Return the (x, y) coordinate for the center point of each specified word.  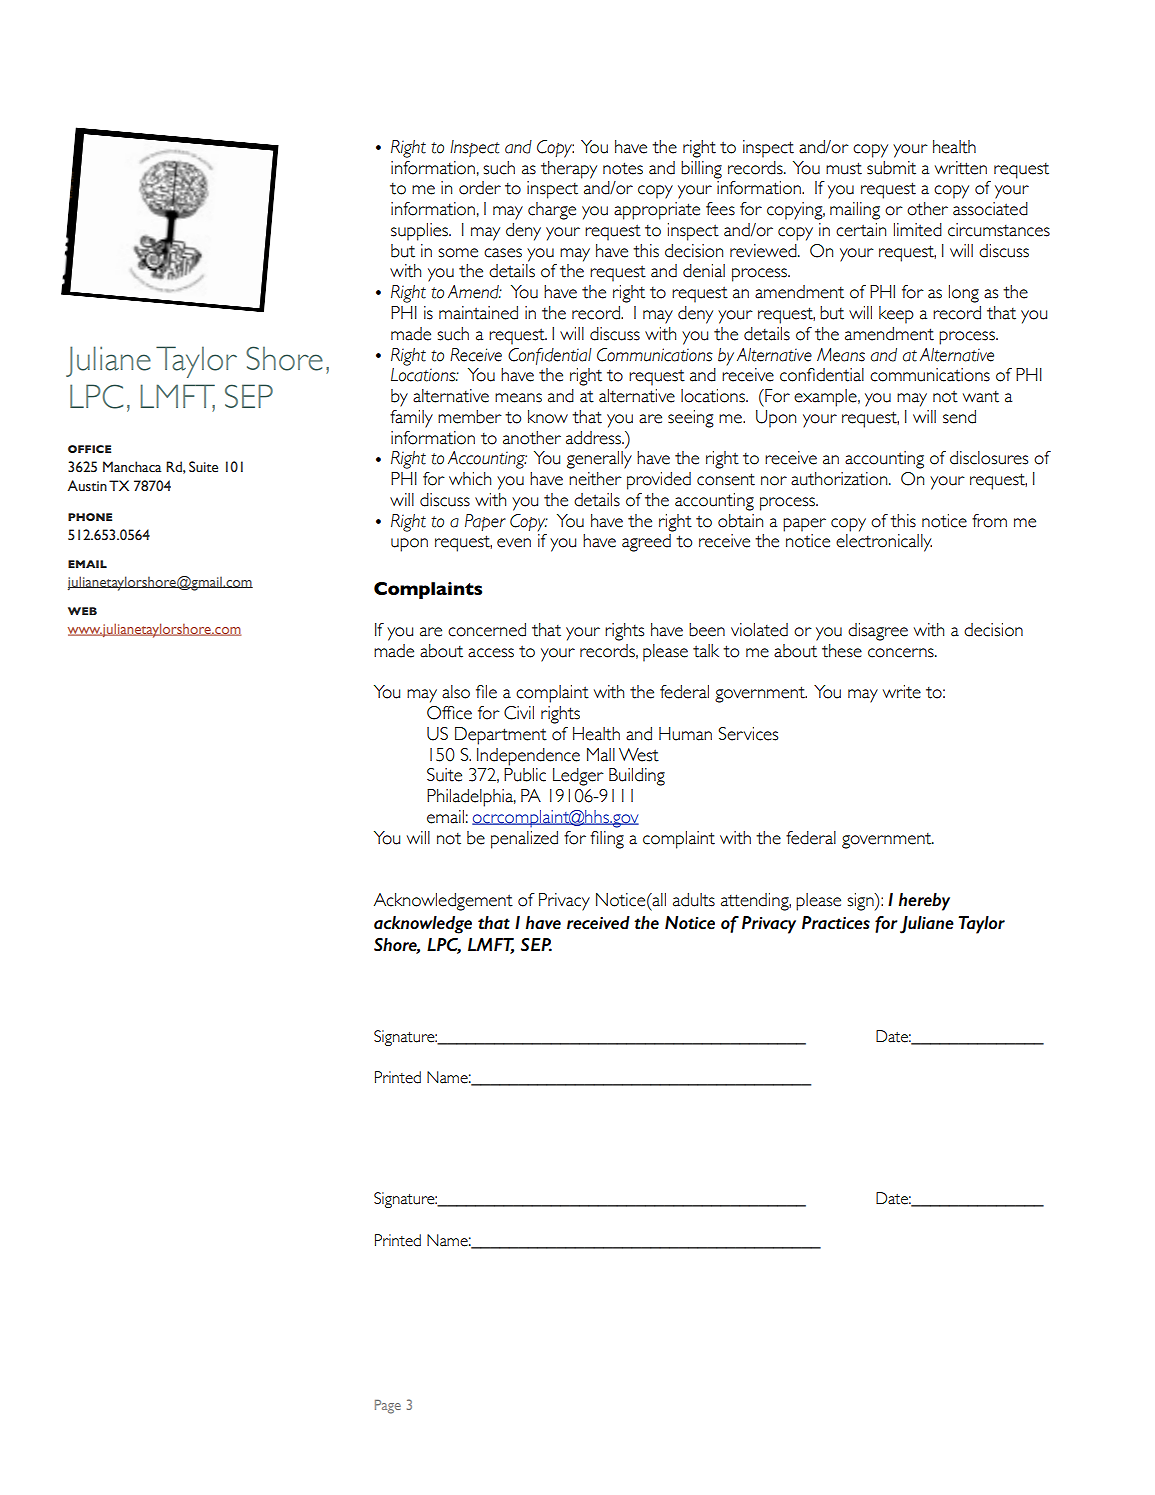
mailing (855, 211)
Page (388, 1407)
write (902, 692)
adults (694, 900)
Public (525, 775)
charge (552, 211)
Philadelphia (471, 798)
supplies (421, 232)
